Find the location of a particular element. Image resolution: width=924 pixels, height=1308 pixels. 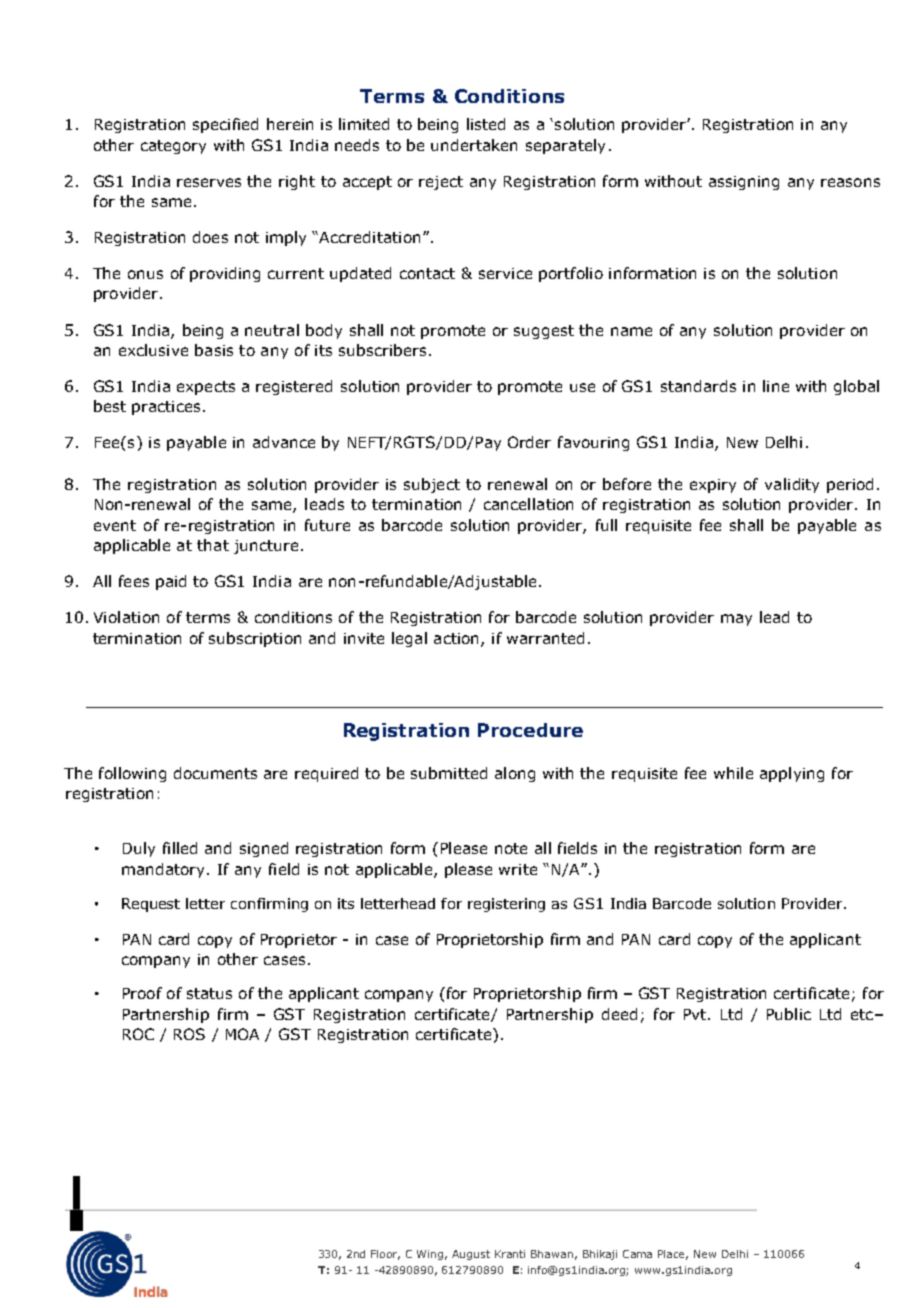

applying is located at coordinates (792, 774).
